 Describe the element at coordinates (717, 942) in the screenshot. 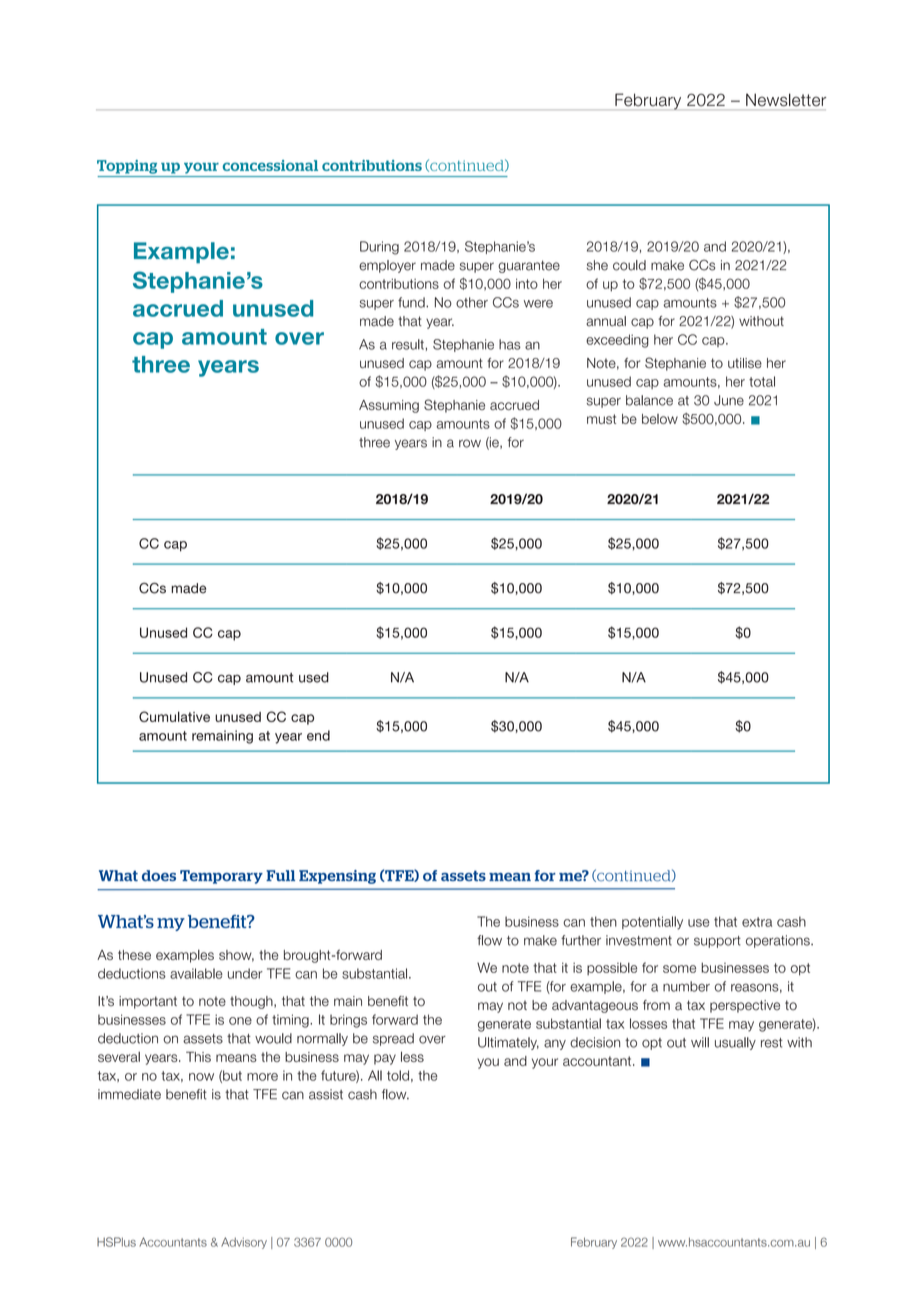

I see `support` at that location.
